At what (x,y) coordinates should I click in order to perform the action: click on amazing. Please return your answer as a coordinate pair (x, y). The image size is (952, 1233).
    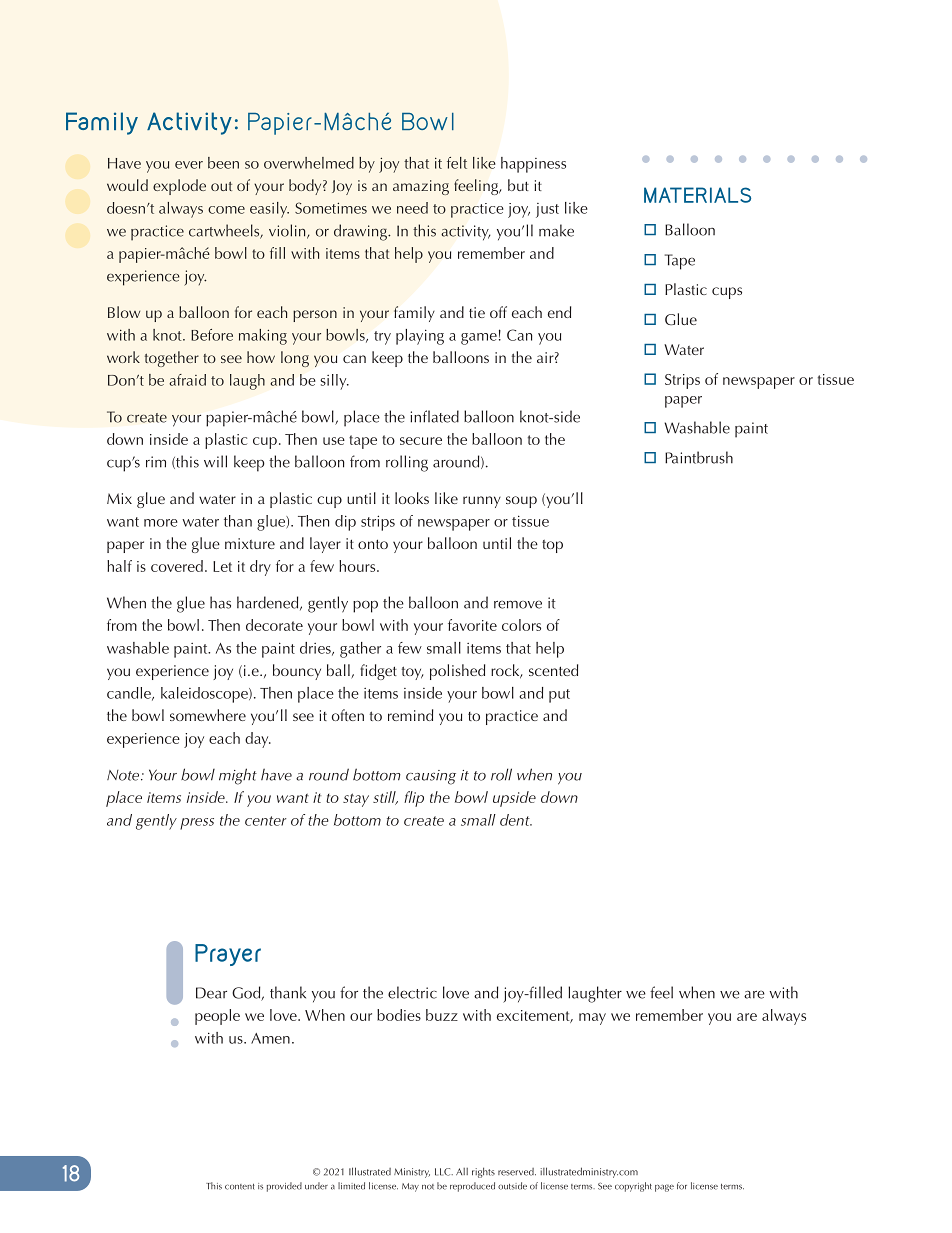
    Looking at the image, I should click on (421, 187).
